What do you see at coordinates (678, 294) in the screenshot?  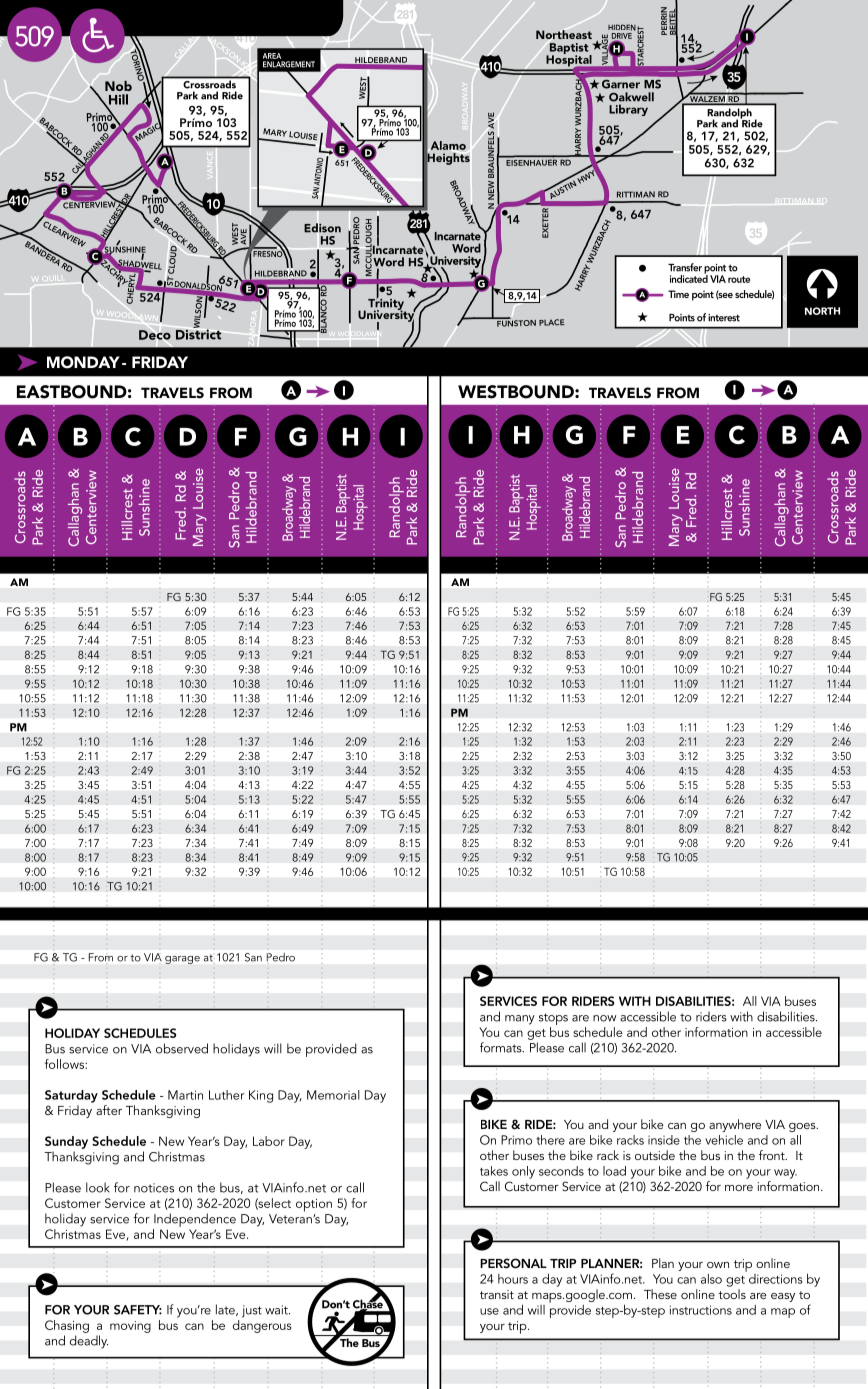 I see `Time` at bounding box center [678, 294].
